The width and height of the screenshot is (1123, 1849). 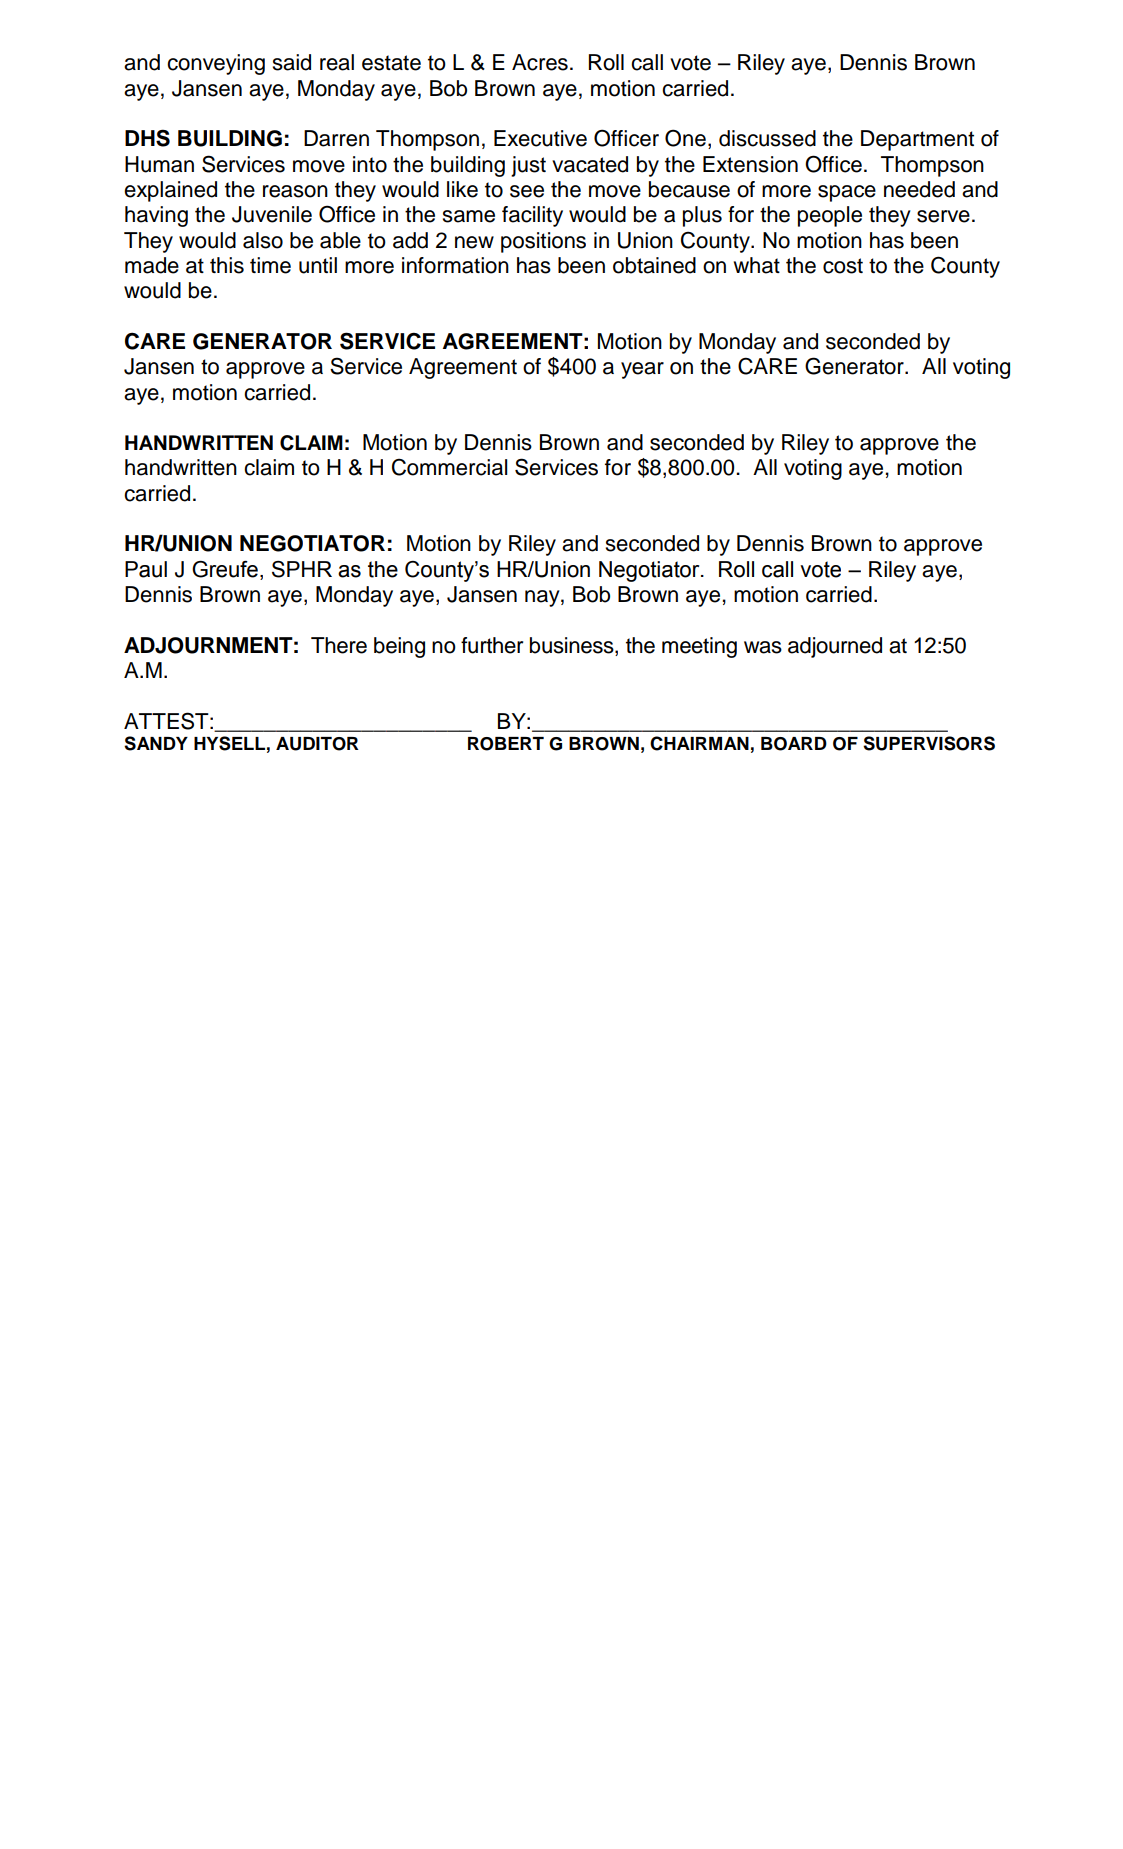 What do you see at coordinates (917, 140) in the screenshot?
I see `Department` at bounding box center [917, 140].
